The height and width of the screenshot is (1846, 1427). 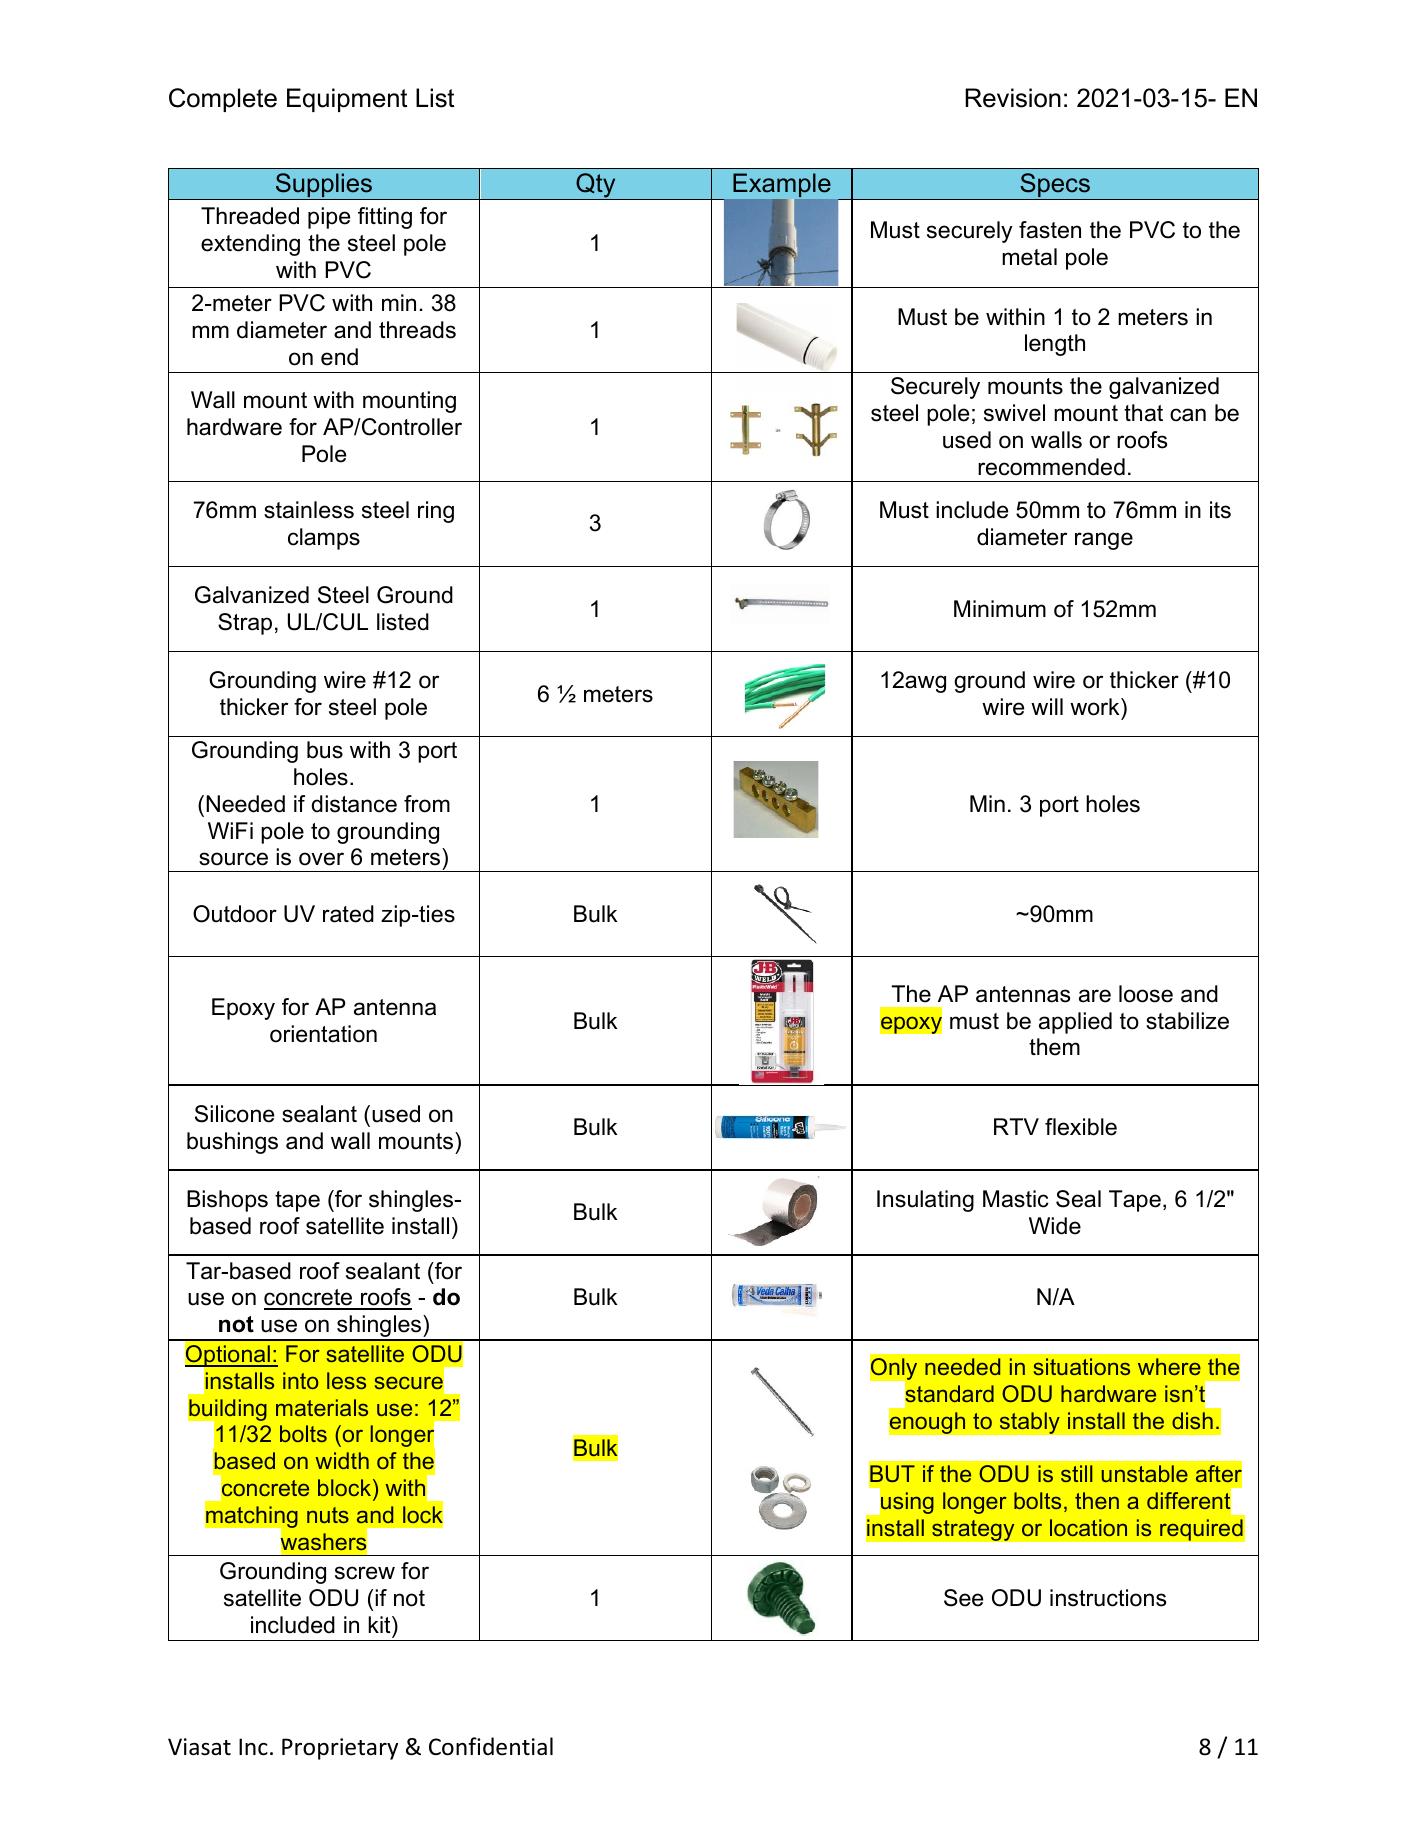 I want to click on instructions, so click(x=1108, y=1598).
